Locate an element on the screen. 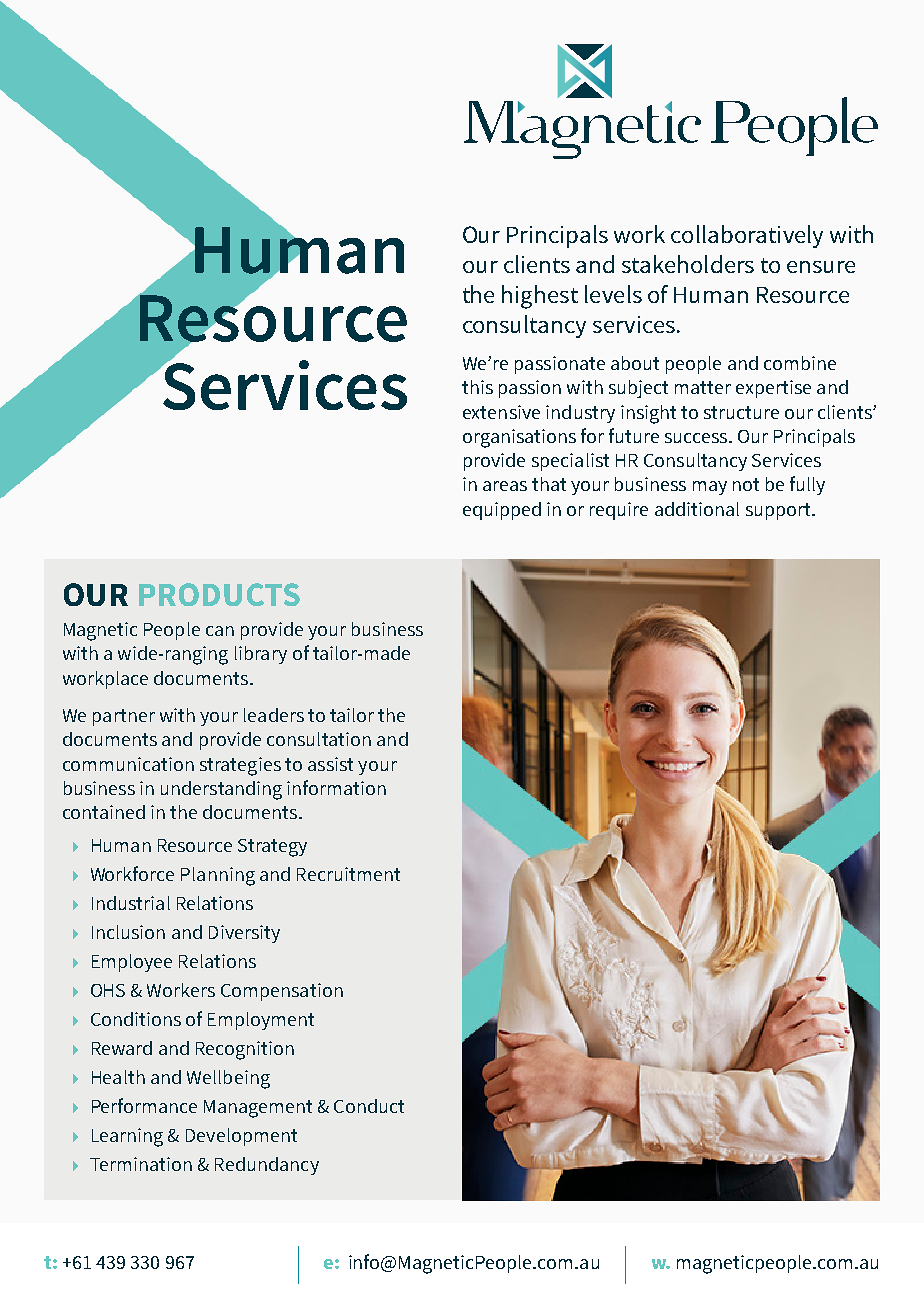 The height and width of the screenshot is (1308, 924). support is located at coordinates (779, 511).
